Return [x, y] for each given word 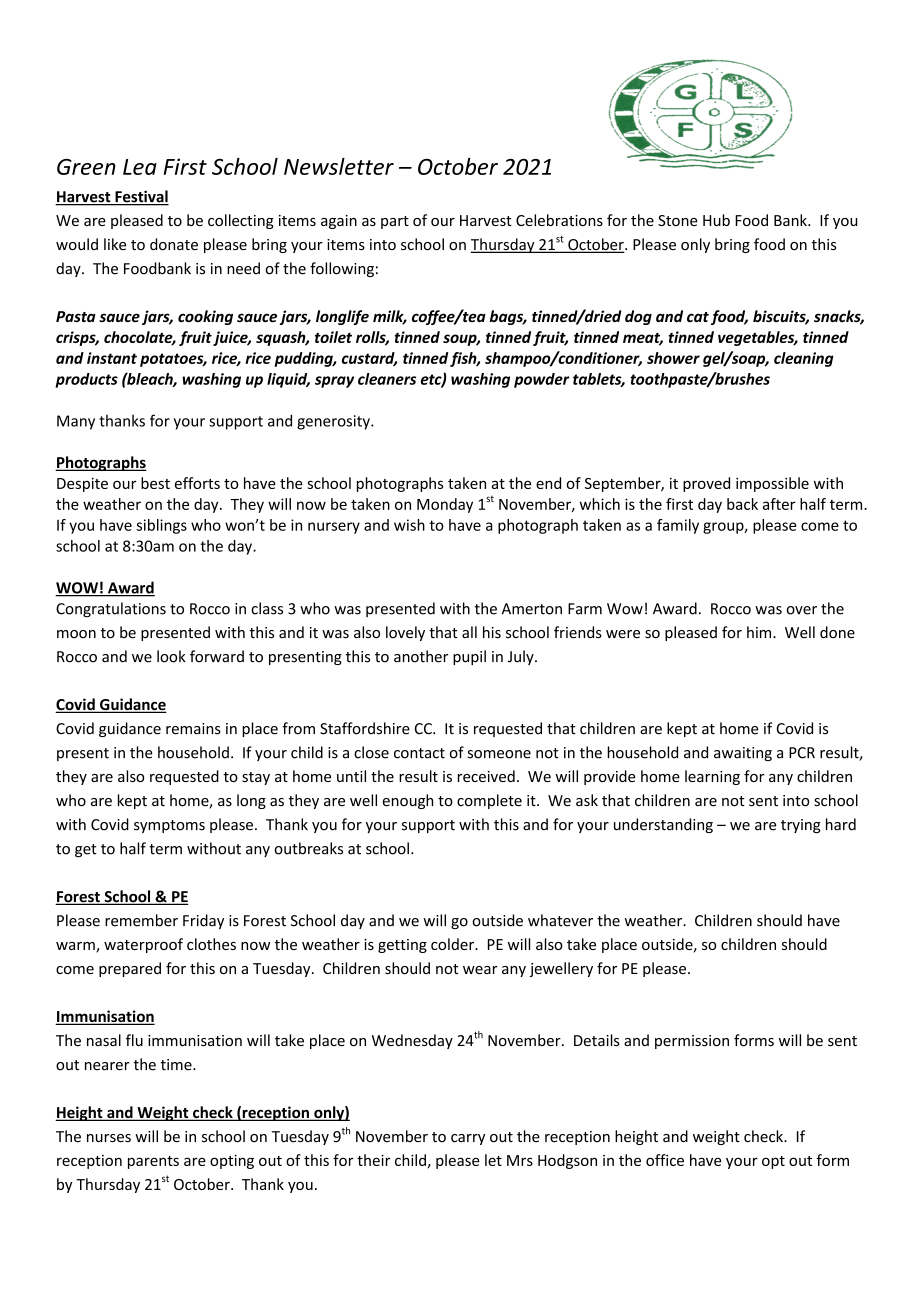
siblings [161, 526]
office [665, 1160]
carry [468, 1139]
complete [489, 801]
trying [801, 826]
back [742, 504]
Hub [716, 220]
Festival [141, 197]
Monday [445, 505]
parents [153, 1162]
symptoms [169, 826]
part [395, 222]
